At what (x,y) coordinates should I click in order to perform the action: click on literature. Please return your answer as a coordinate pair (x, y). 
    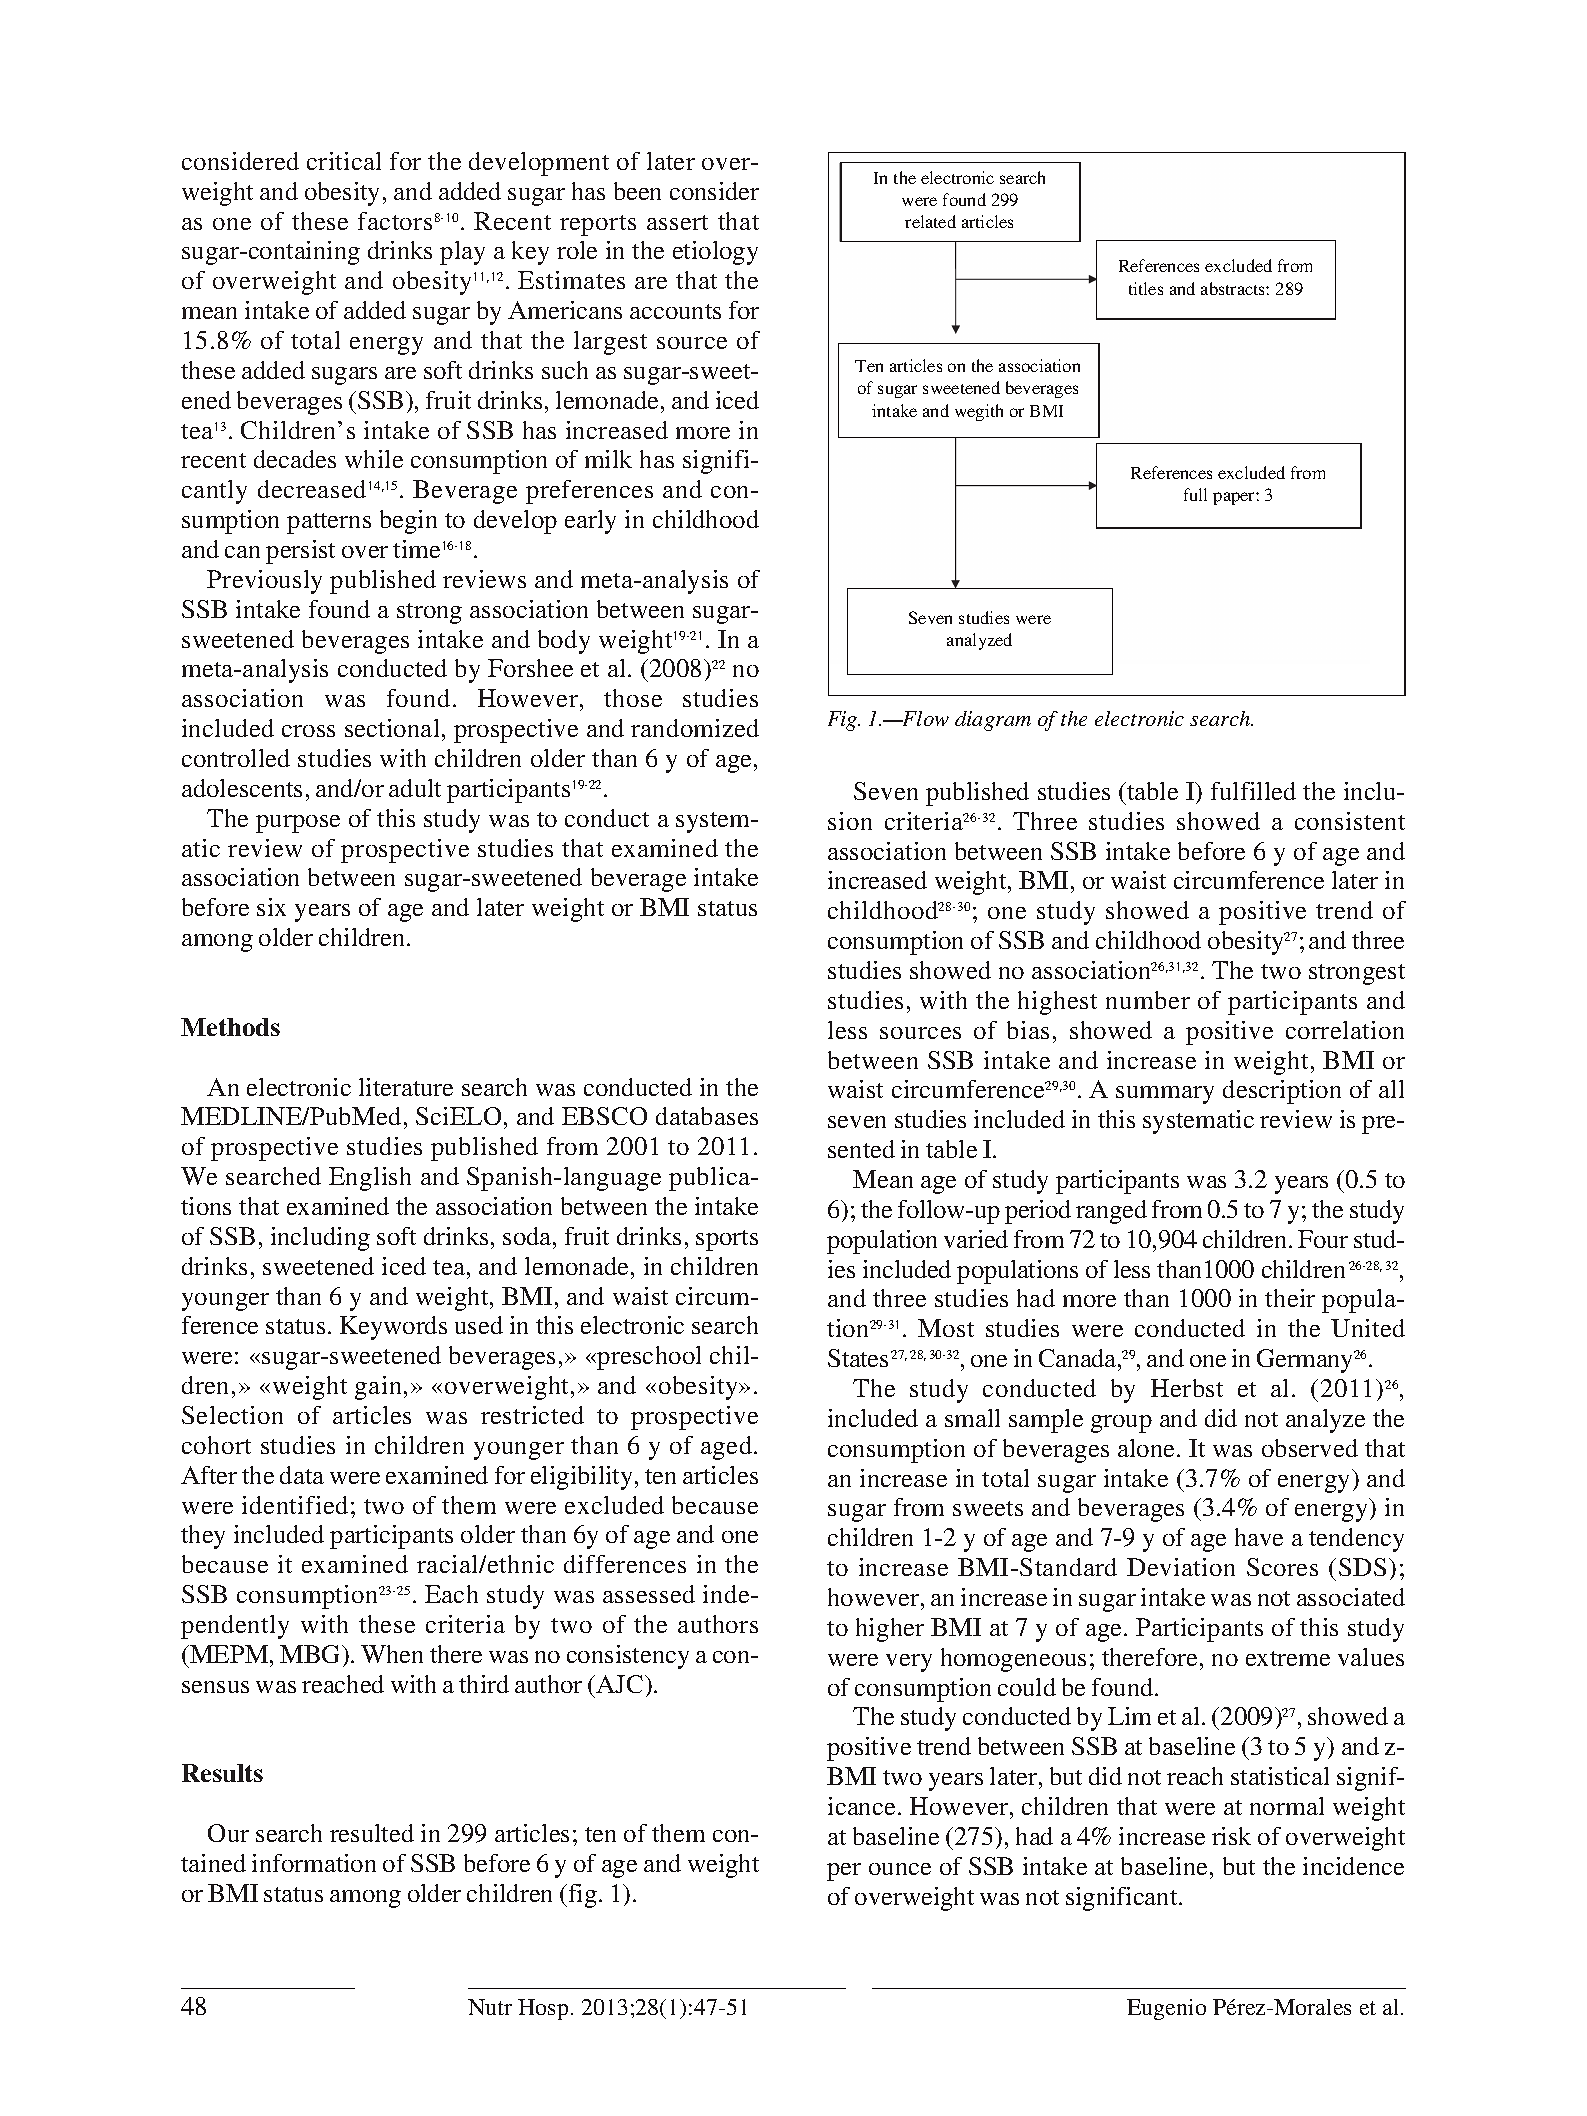
    Looking at the image, I should click on (406, 1087).
